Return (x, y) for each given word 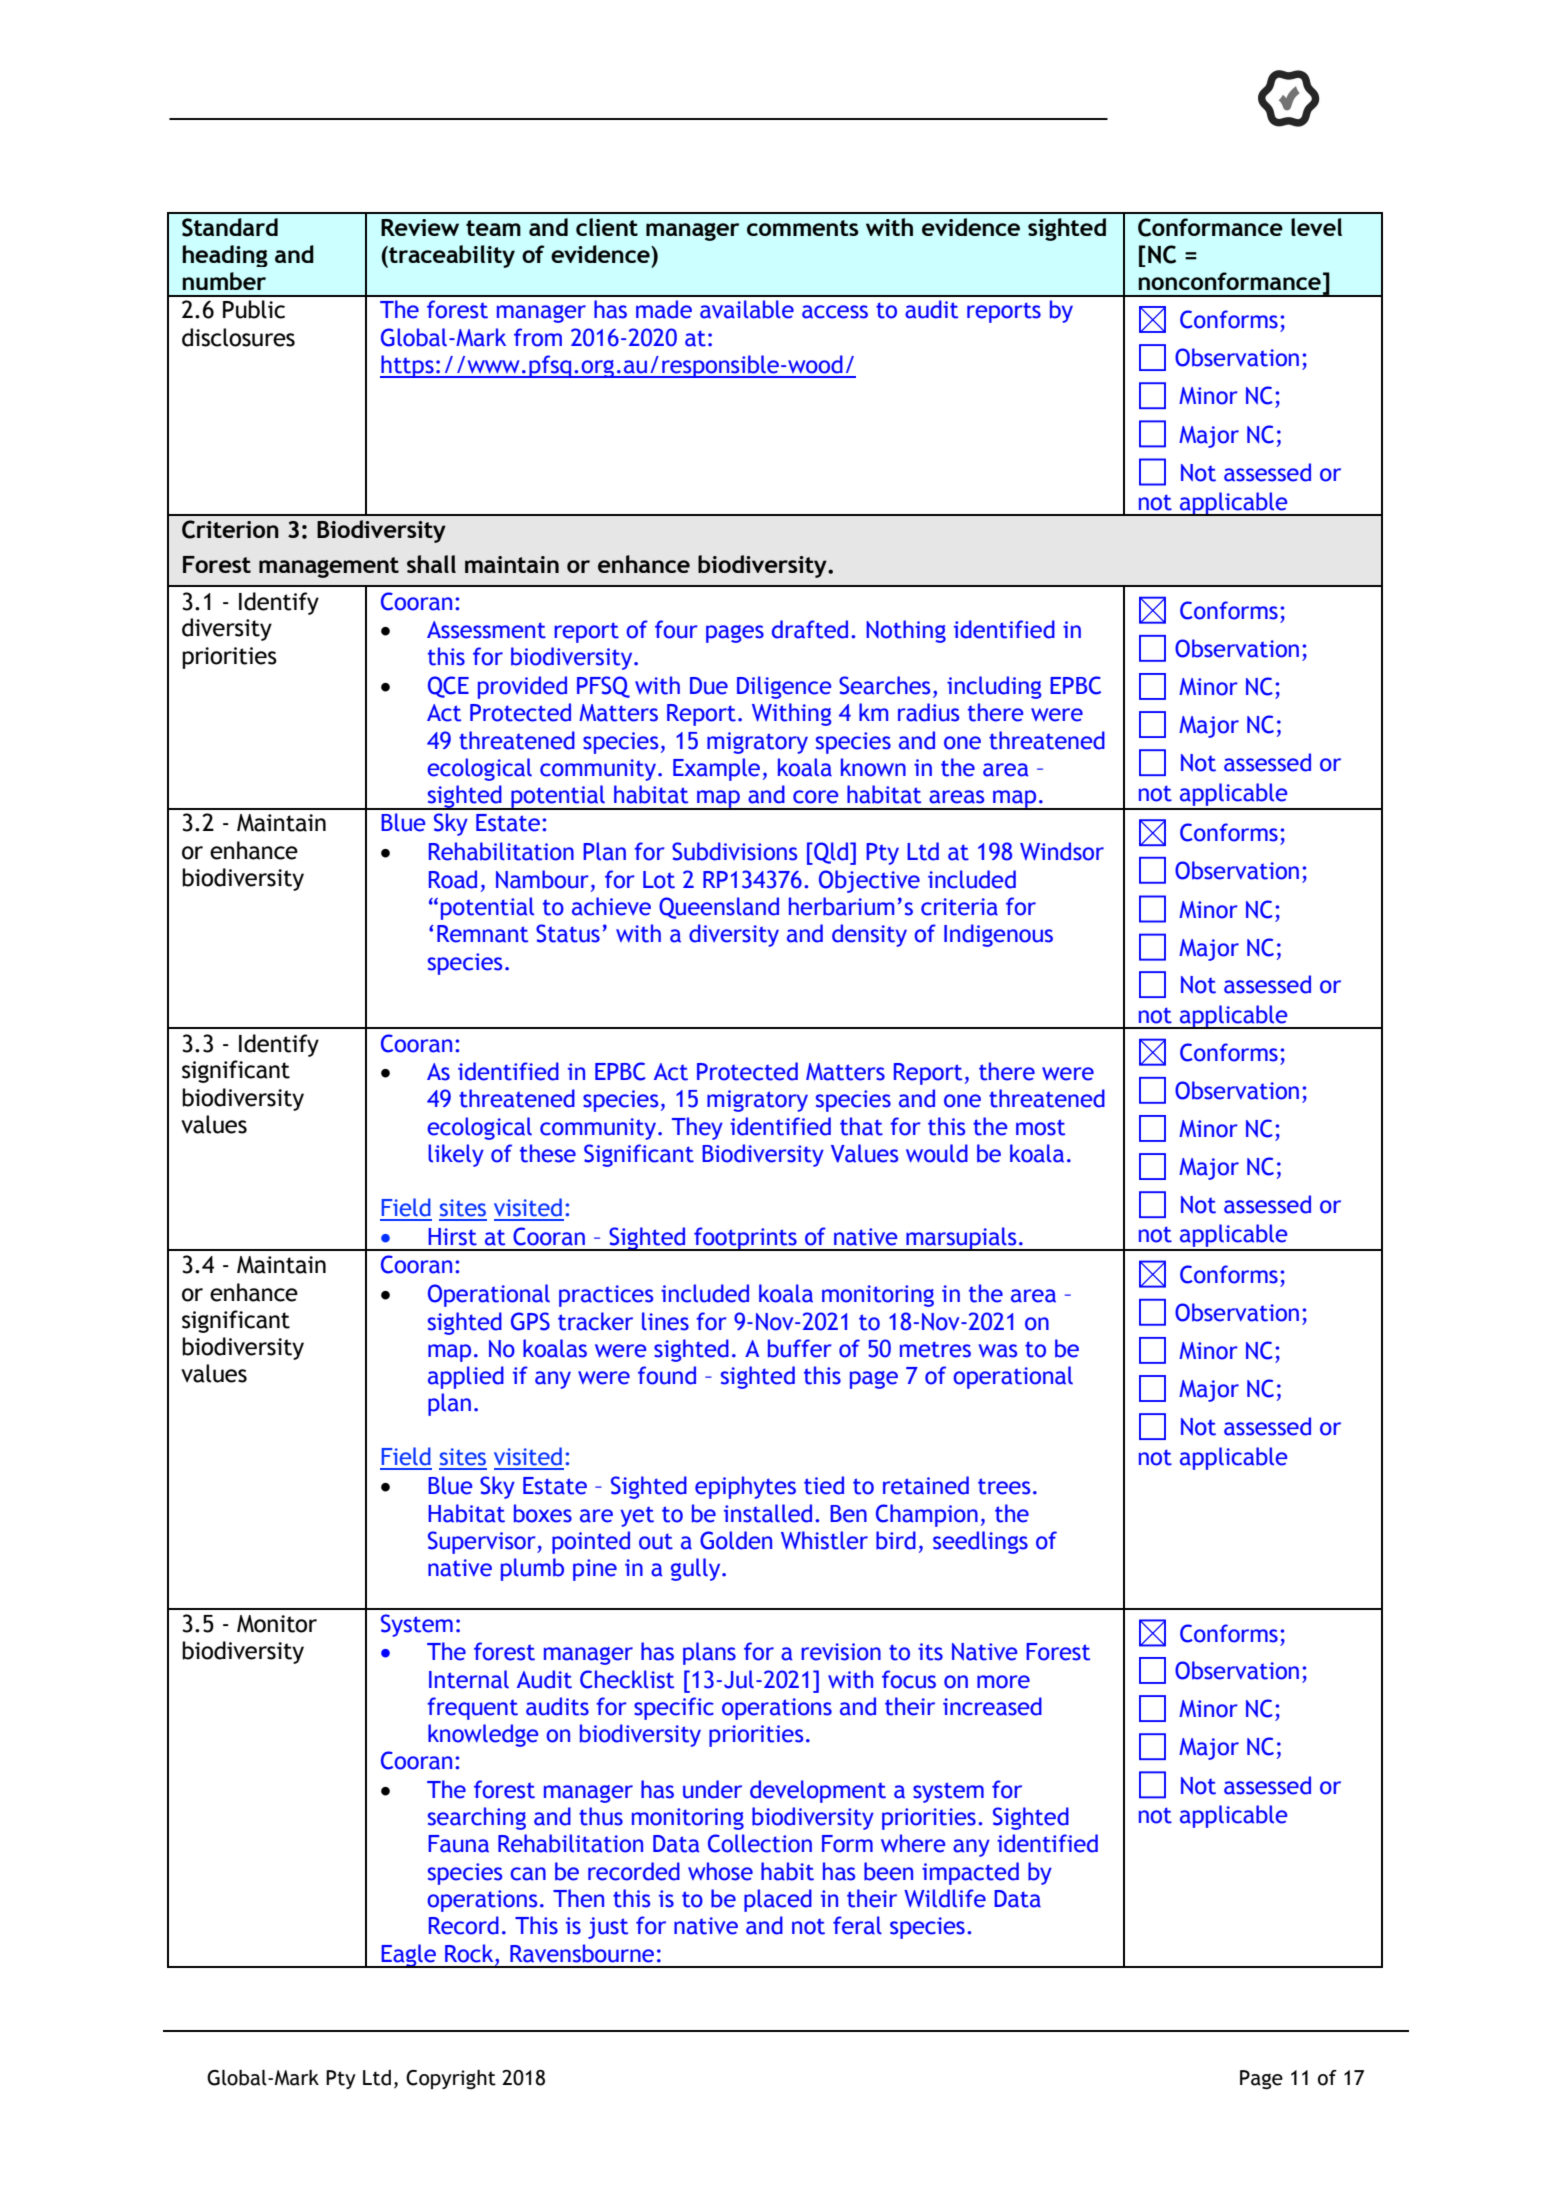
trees (1004, 1486)
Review (420, 227)
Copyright (451, 2079)
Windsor (1062, 851)
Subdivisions (734, 851)
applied (466, 1377)
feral (857, 1925)
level (1316, 227)
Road (453, 879)
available (747, 309)
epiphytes (745, 1487)
